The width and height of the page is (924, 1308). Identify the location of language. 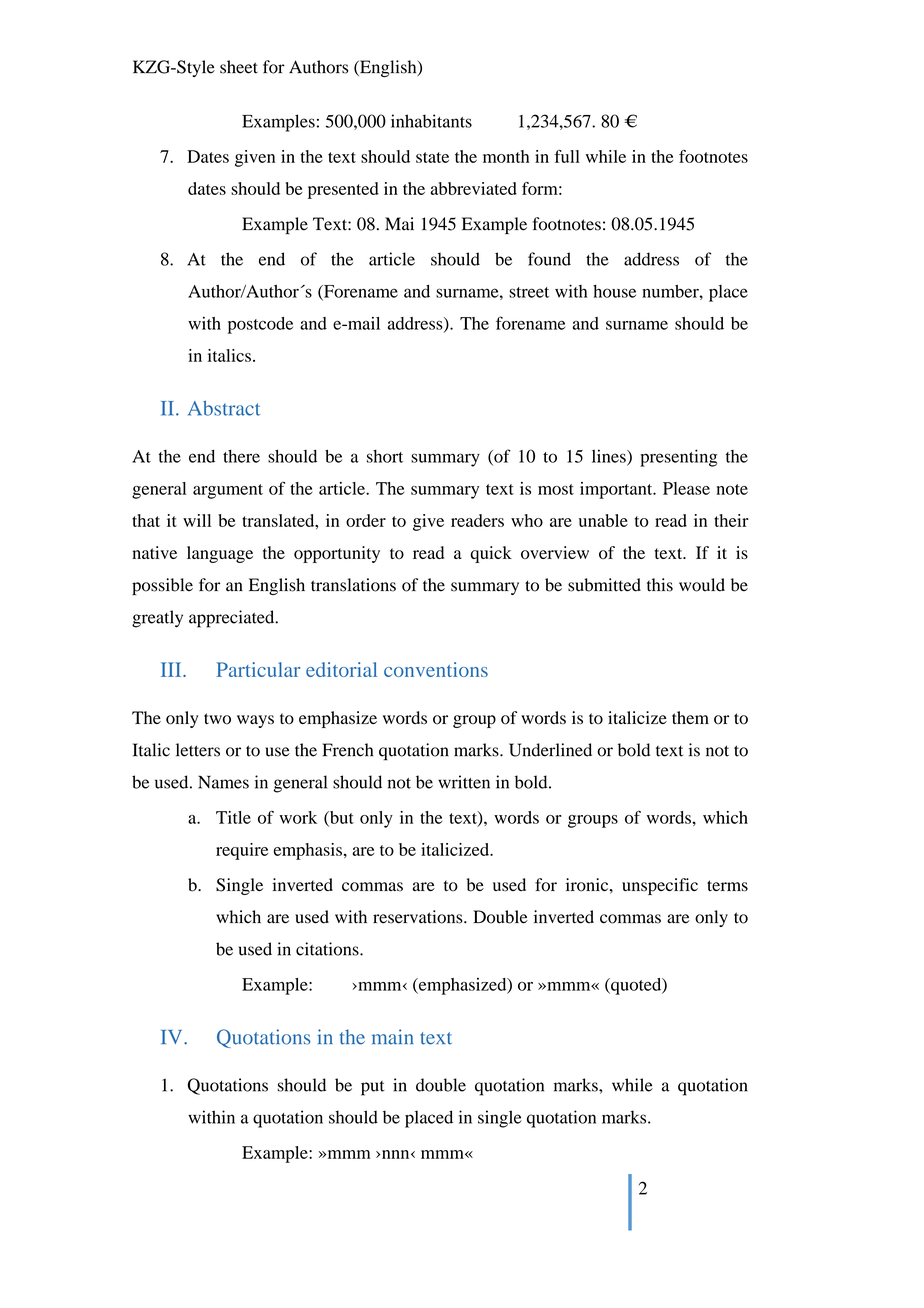
(220, 554).
